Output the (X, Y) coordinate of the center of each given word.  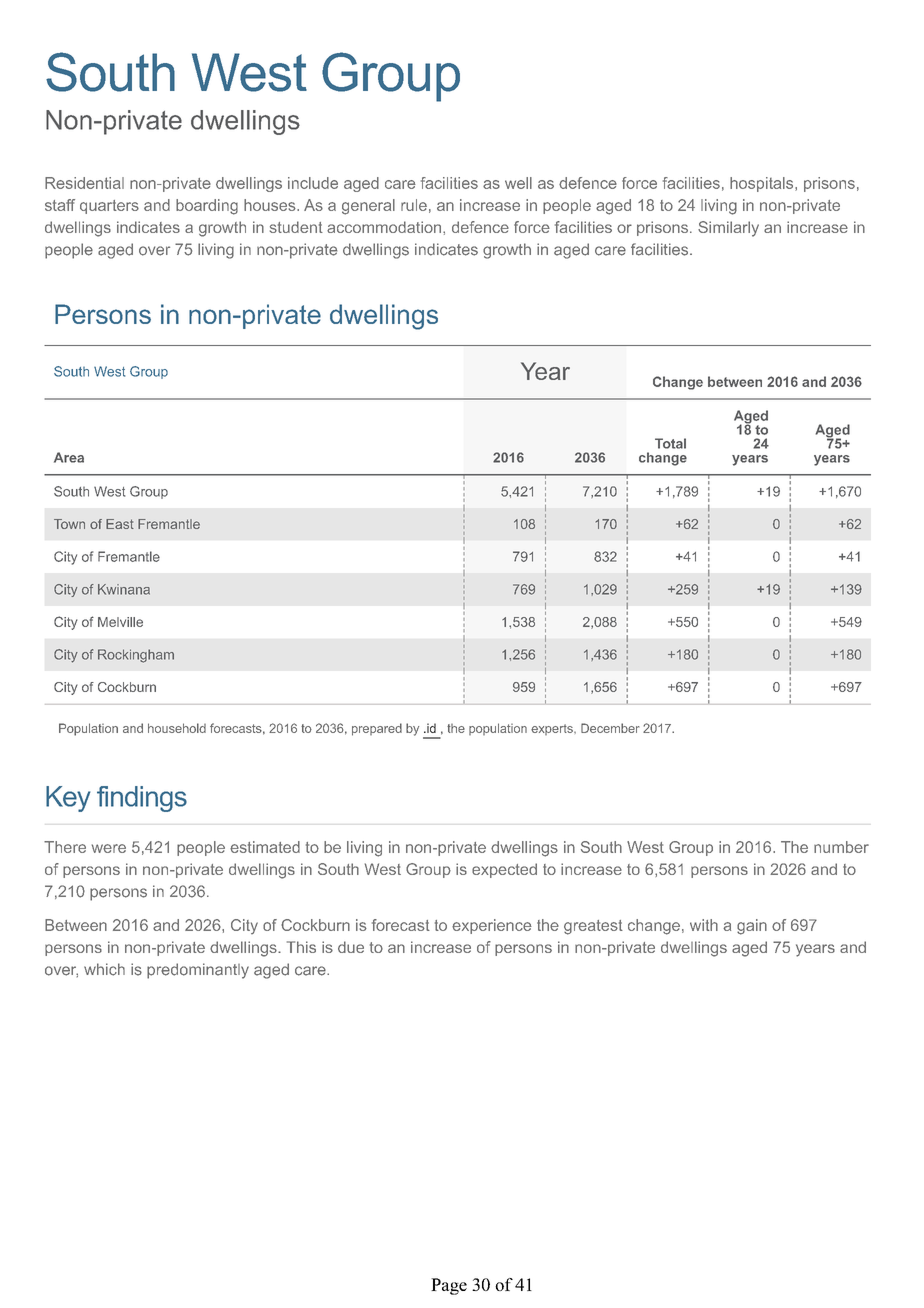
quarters (109, 207)
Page (449, 1286)
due (351, 947)
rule (414, 205)
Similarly (728, 229)
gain (752, 927)
